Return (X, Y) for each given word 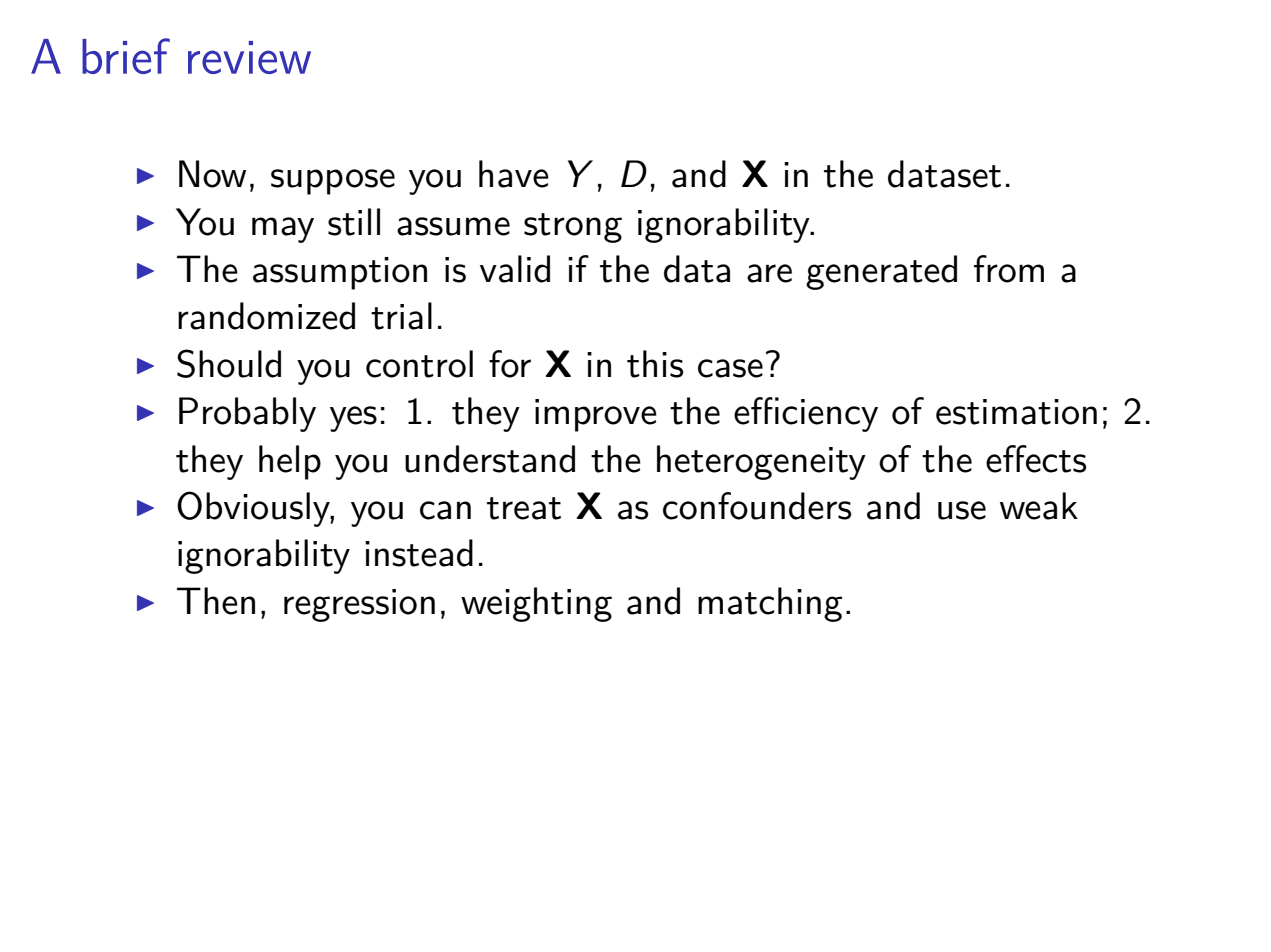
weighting (536, 604)
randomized (266, 316)
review (249, 57)
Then (216, 601)
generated (881, 272)
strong (573, 228)
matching (770, 604)
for (510, 364)
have (514, 174)
